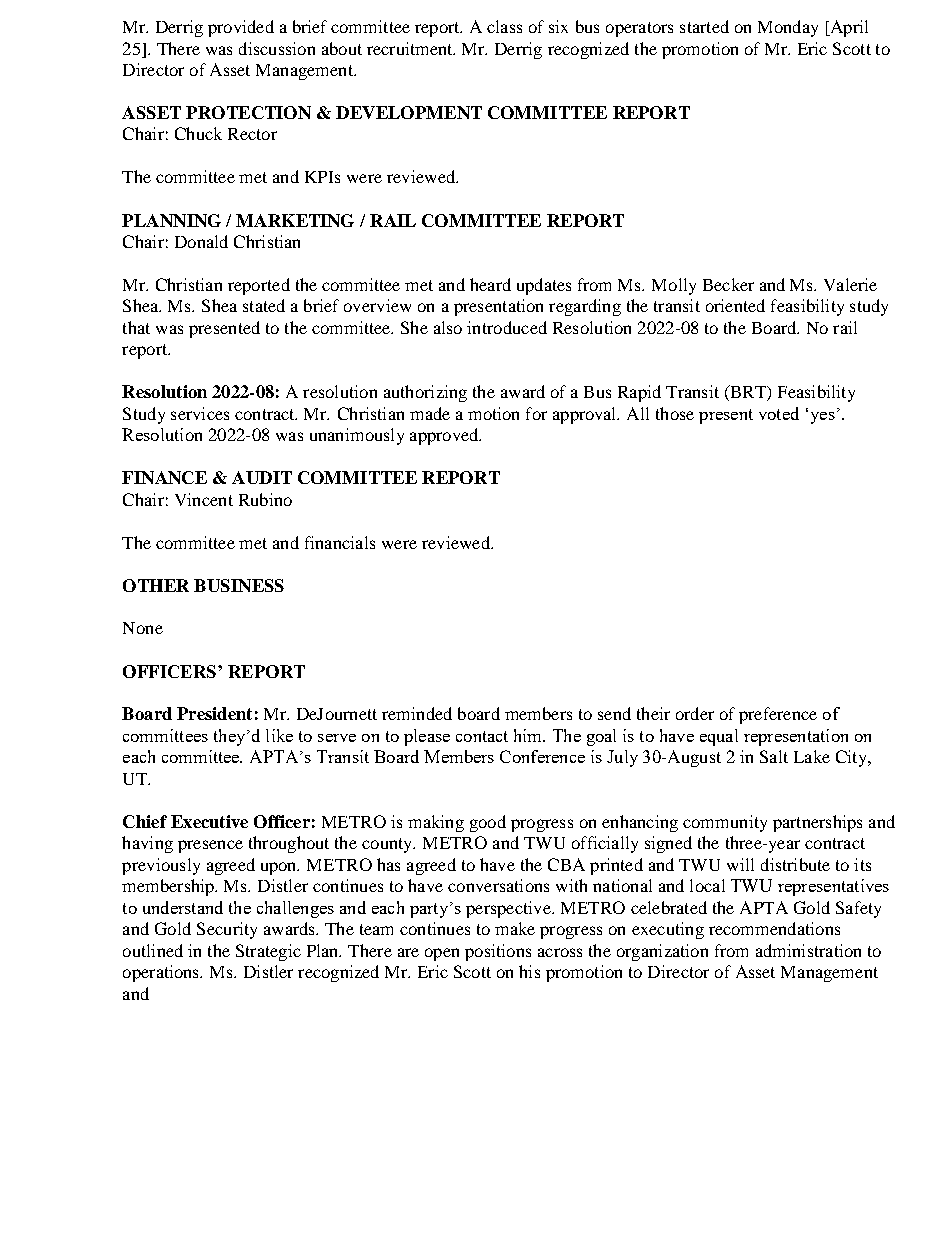 The height and width of the document is (1233, 952). I want to click on positions, so click(498, 952).
